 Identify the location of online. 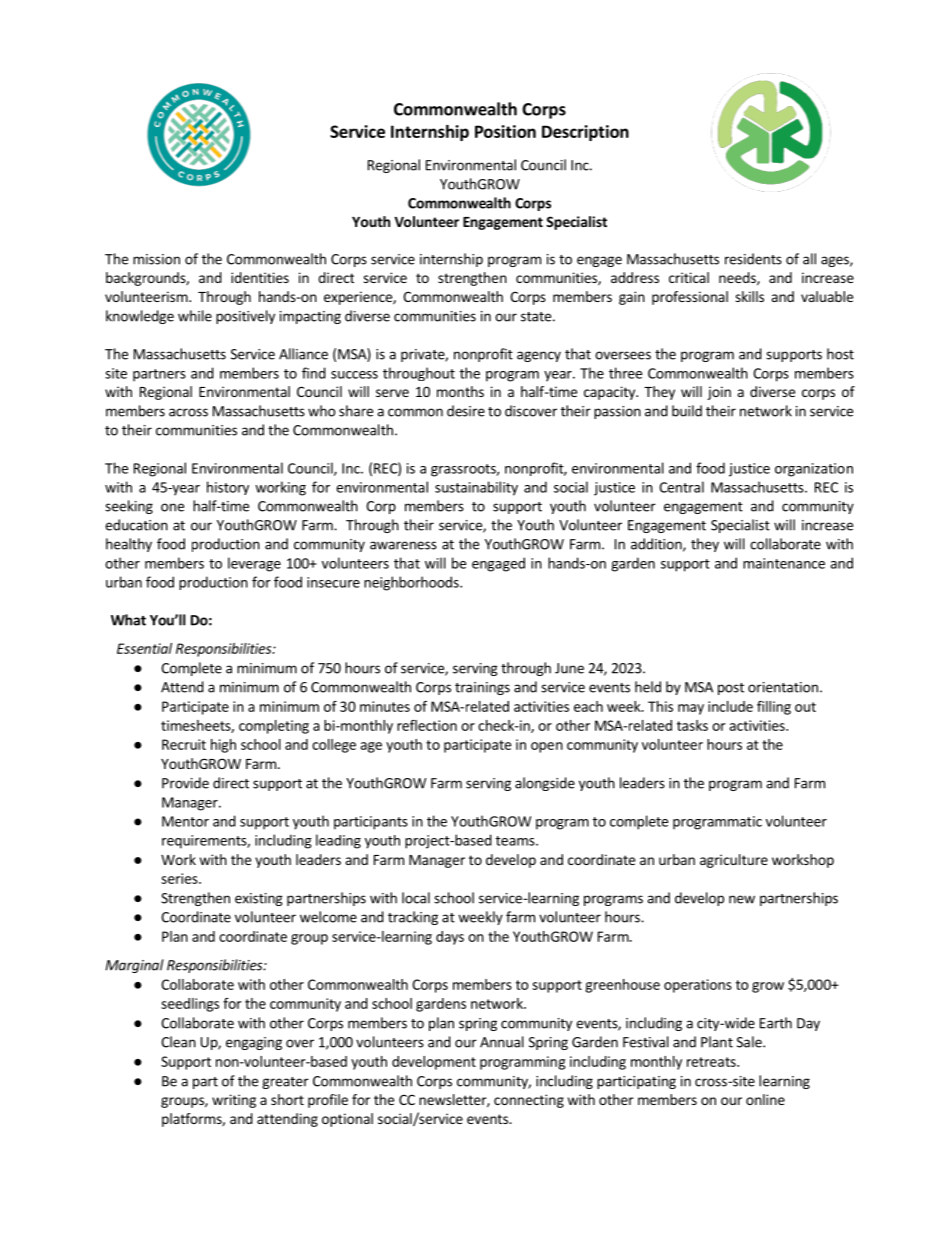
(765, 1099).
